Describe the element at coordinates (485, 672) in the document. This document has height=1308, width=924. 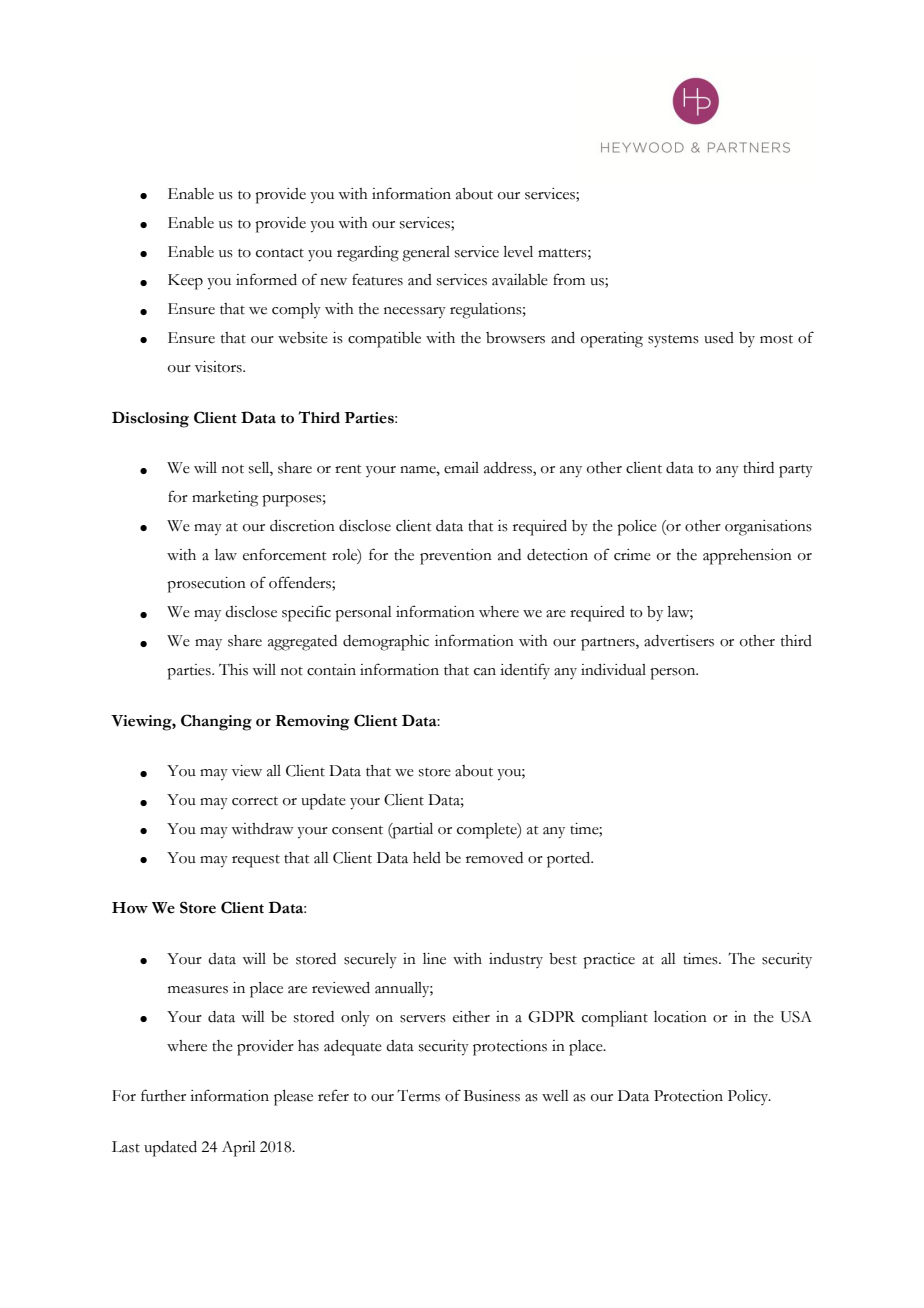
I see `can` at that location.
